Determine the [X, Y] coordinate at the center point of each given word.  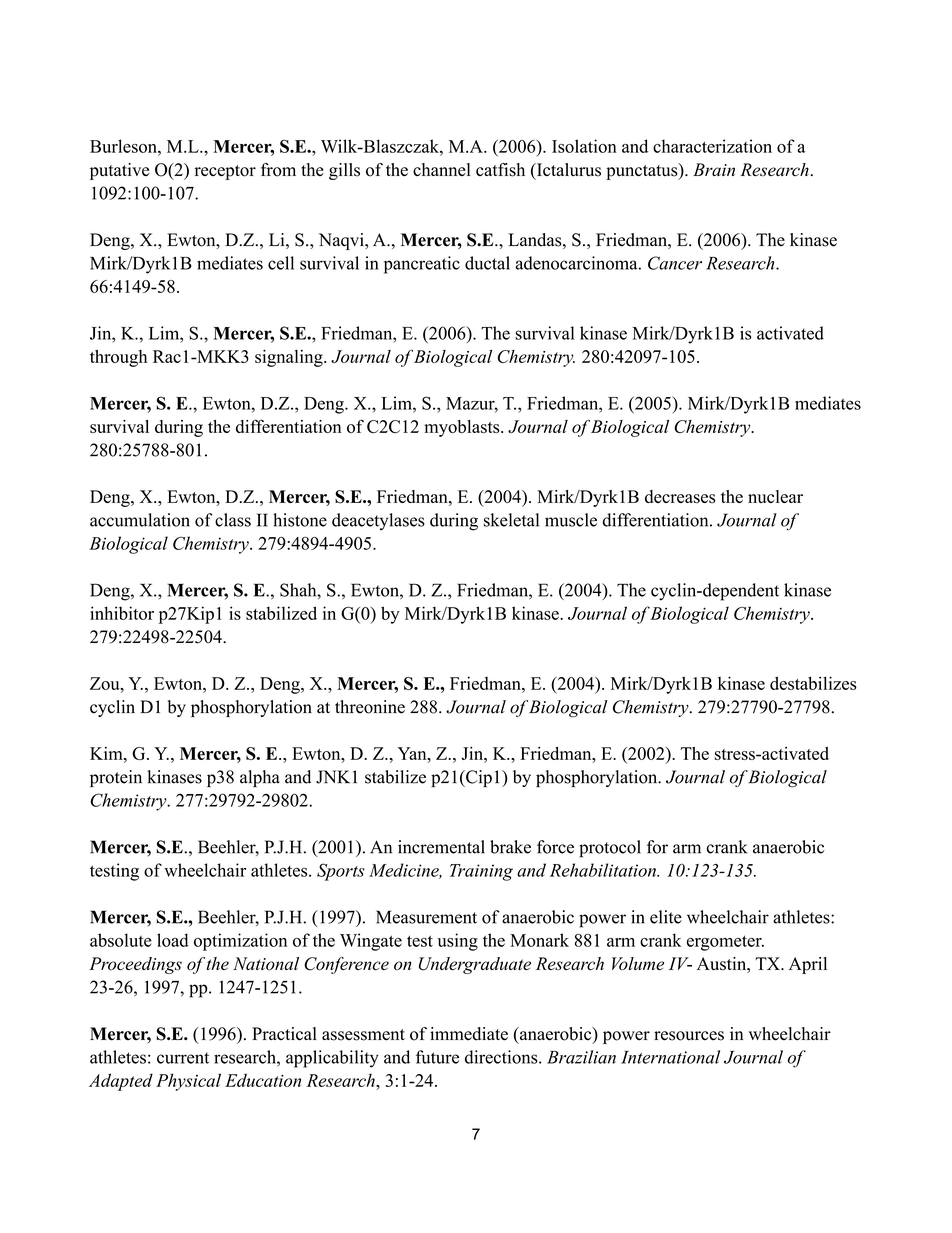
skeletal [511, 520]
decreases [680, 497]
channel [442, 169]
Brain [714, 169]
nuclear [775, 496]
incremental [441, 847]
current [183, 1058]
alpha [260, 778]
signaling [290, 358]
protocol [610, 849]
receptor [225, 172]
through [118, 358]
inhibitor [122, 613]
